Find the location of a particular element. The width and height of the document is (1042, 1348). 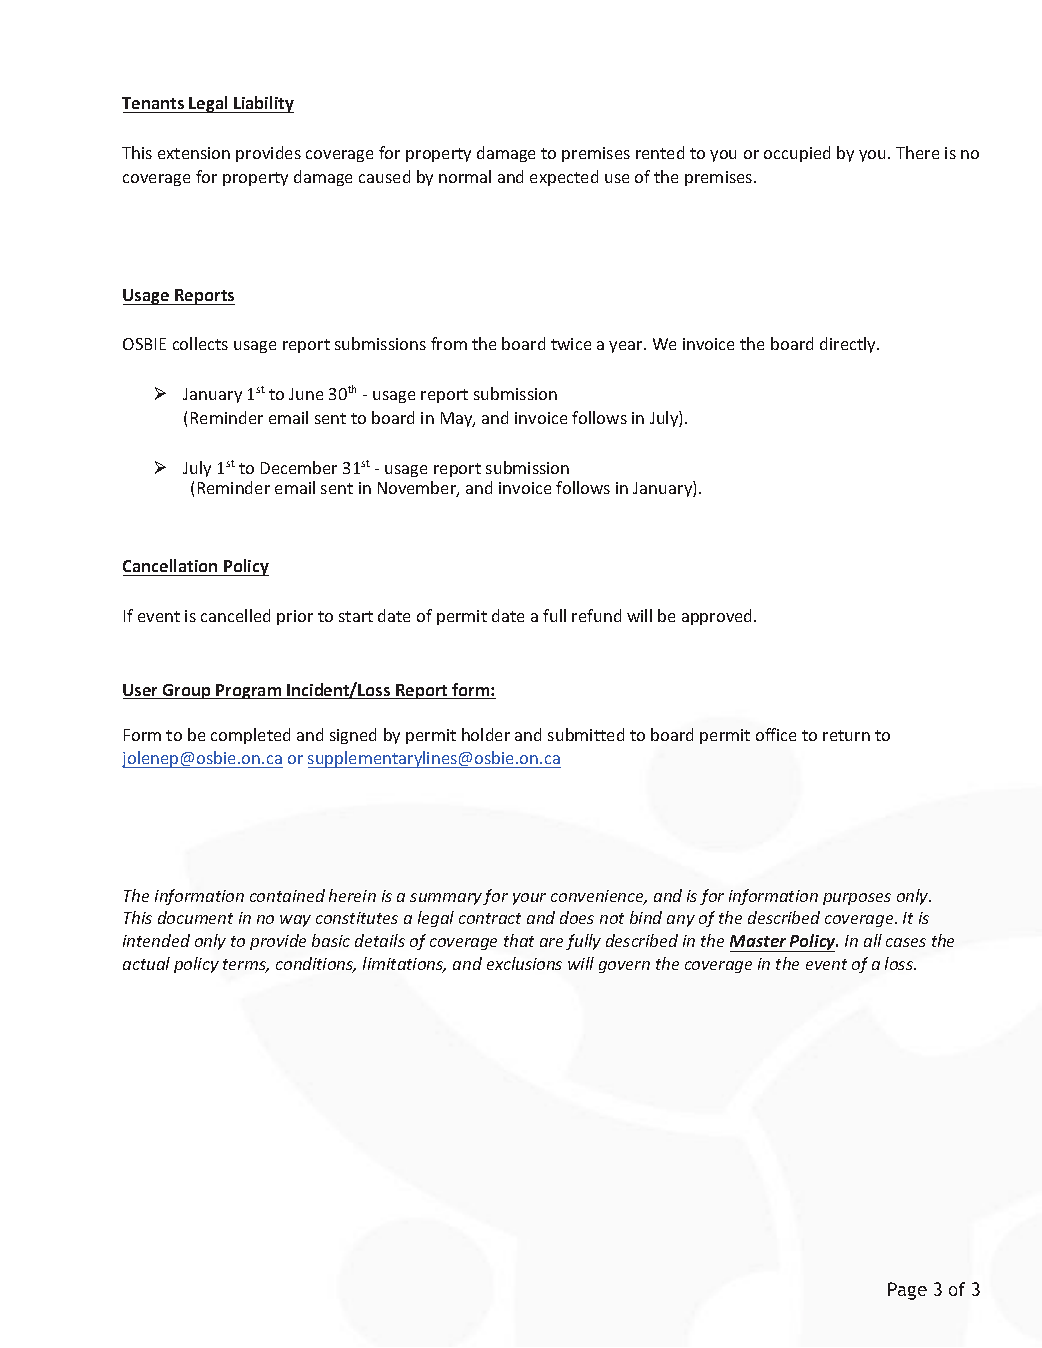

directly is located at coordinates (849, 345).
